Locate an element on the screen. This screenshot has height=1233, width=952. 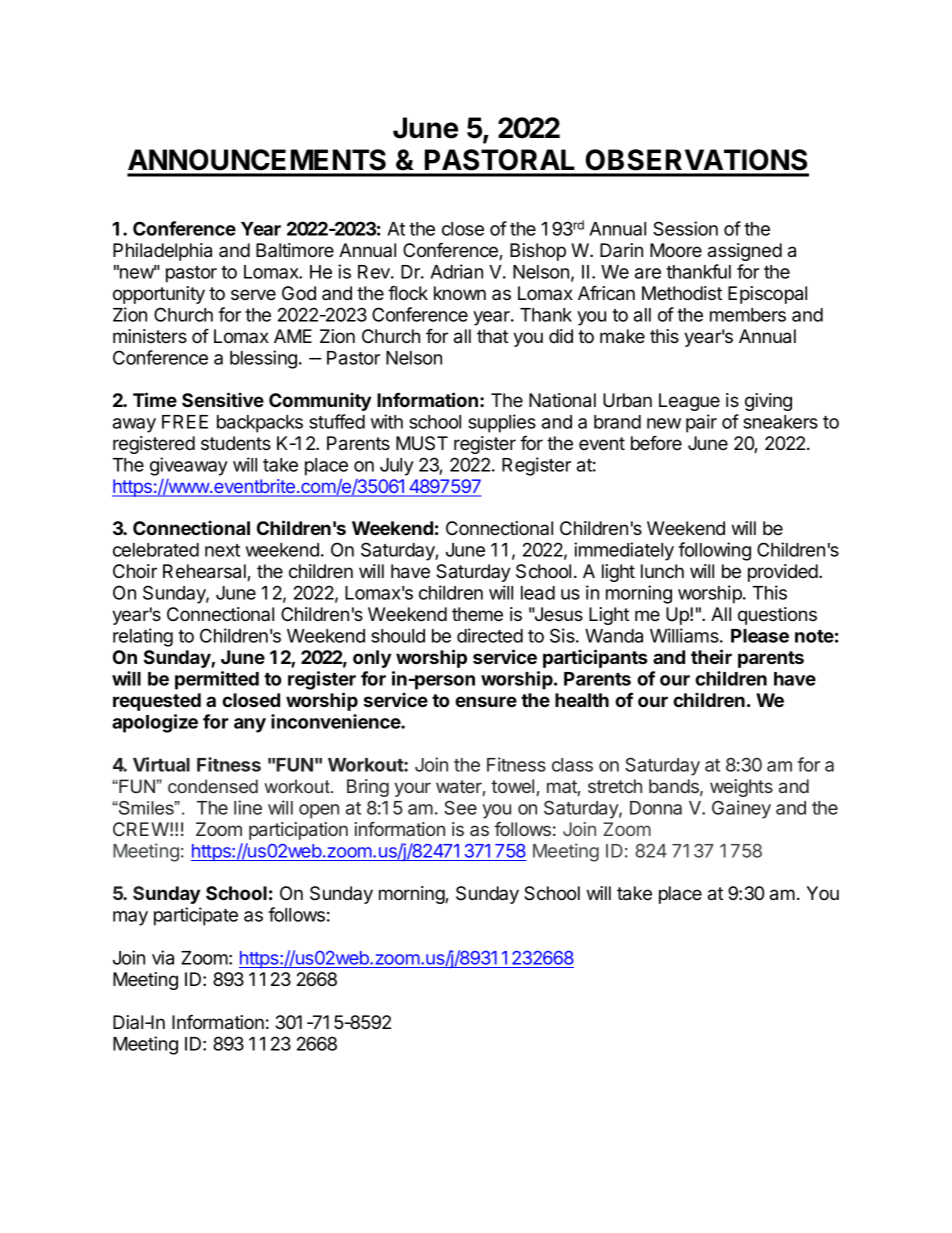
participate is located at coordinates (196, 916).
